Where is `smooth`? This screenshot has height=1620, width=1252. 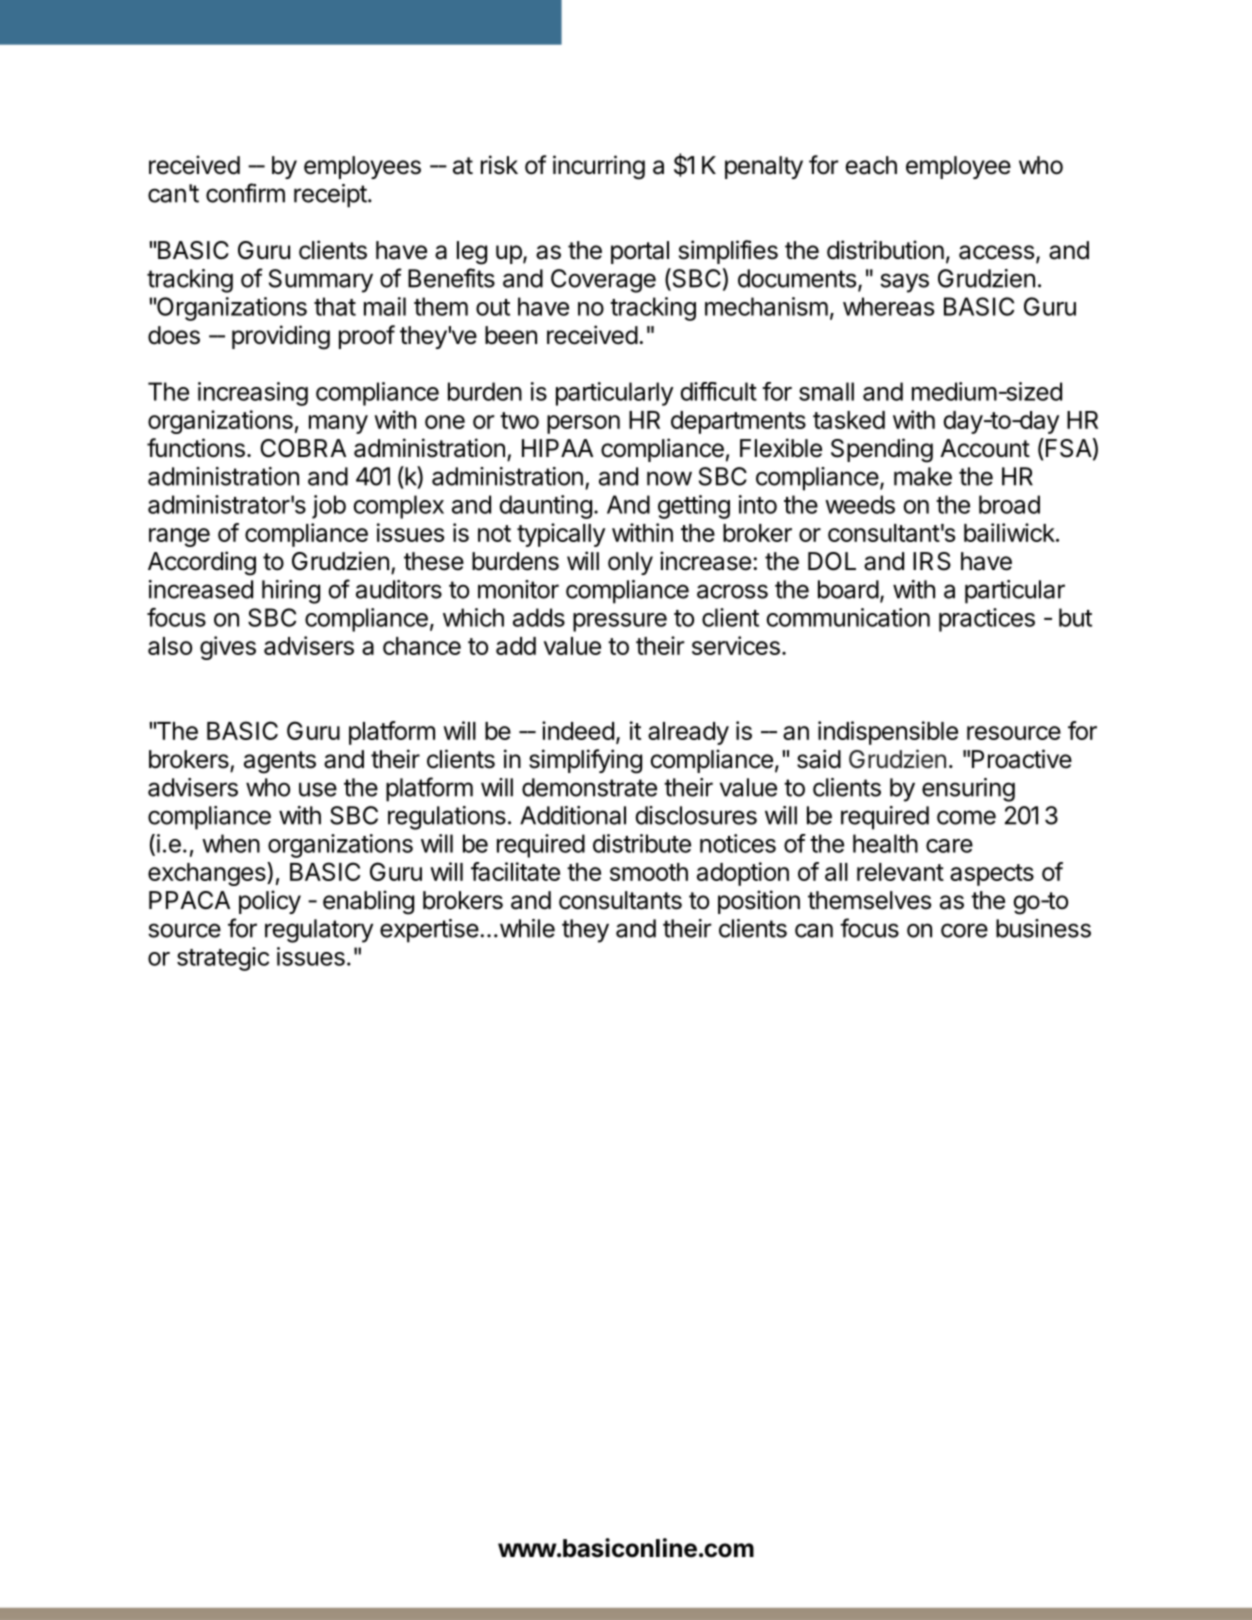
smooth is located at coordinates (649, 872).
